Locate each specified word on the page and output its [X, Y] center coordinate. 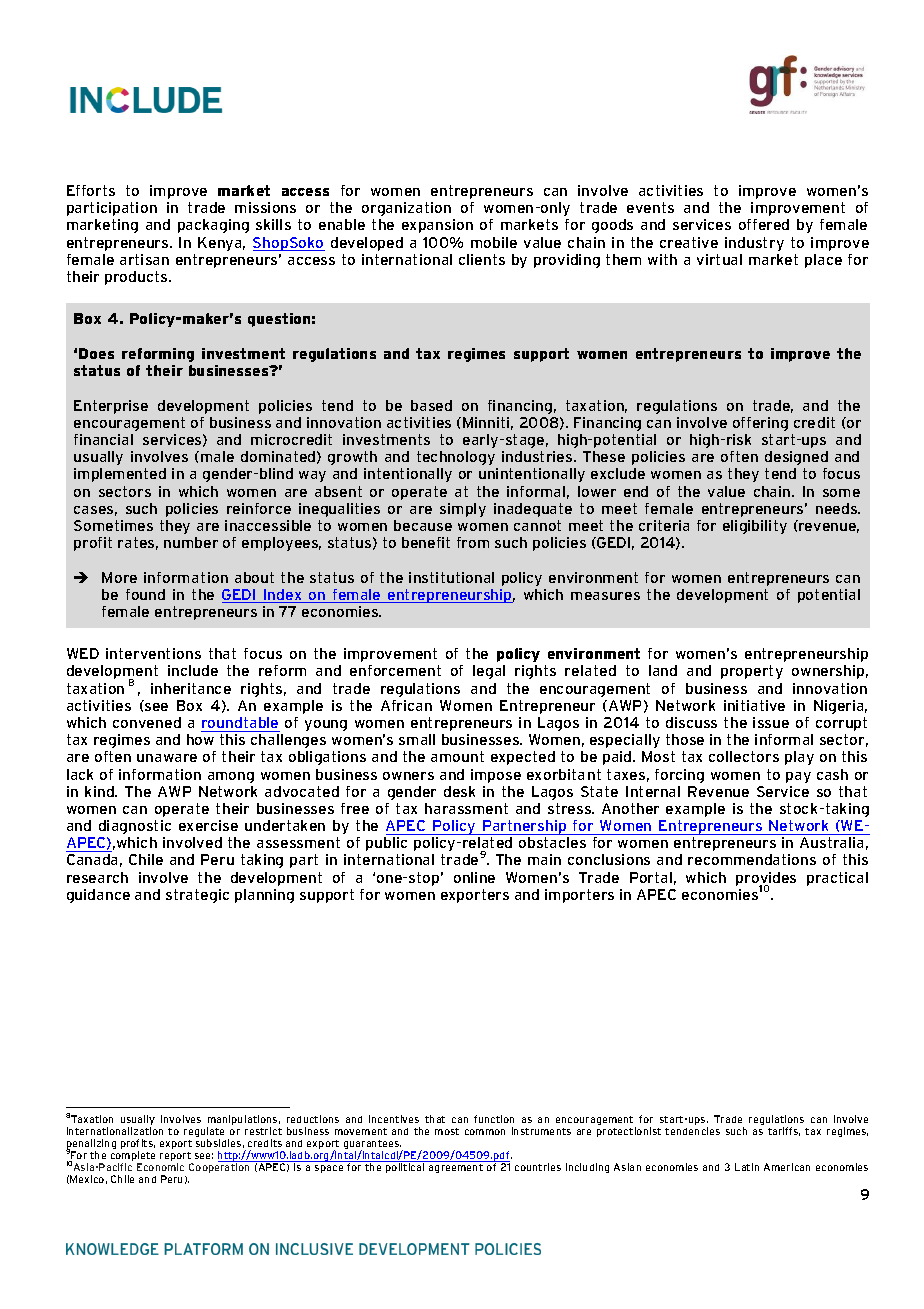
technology [456, 458]
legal [489, 672]
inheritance [191, 688]
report [176, 1158]
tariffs [784, 1131]
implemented [120, 475]
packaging [213, 226]
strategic [197, 896]
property [752, 672]
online [474, 877]
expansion [437, 226]
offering [760, 424]
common [485, 1132]
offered [764, 224]
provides [766, 880]
